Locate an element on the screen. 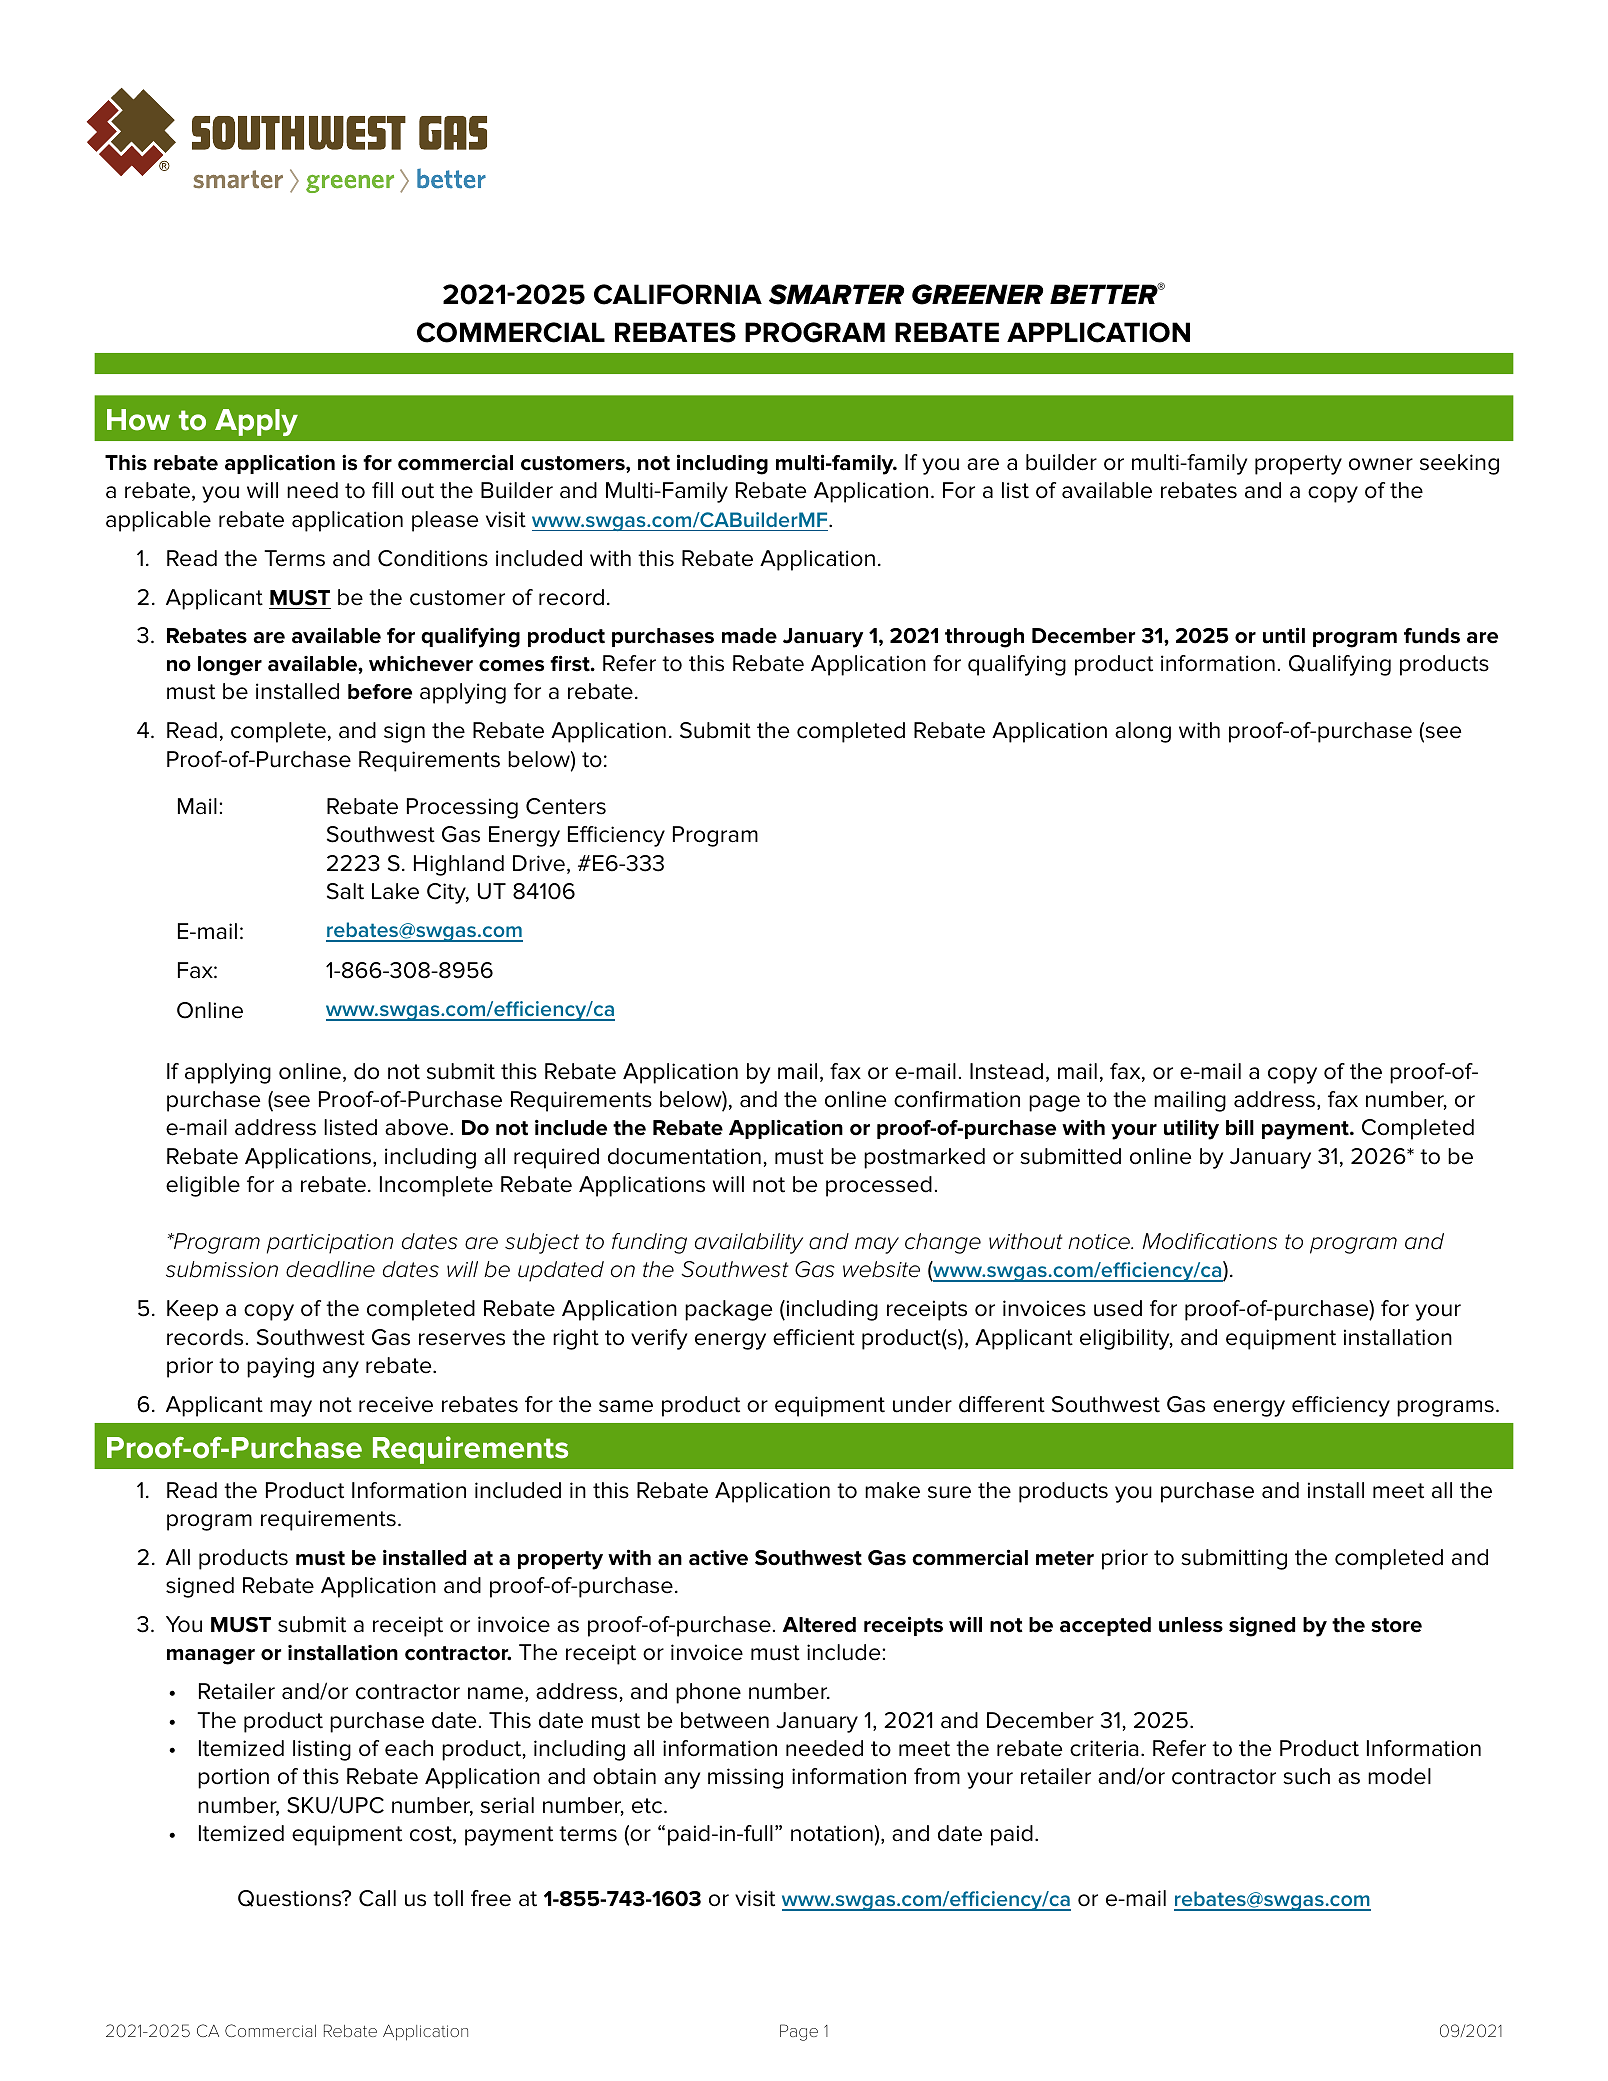 The width and height of the screenshot is (1608, 2081). SMARTER is located at coordinates (836, 294).
